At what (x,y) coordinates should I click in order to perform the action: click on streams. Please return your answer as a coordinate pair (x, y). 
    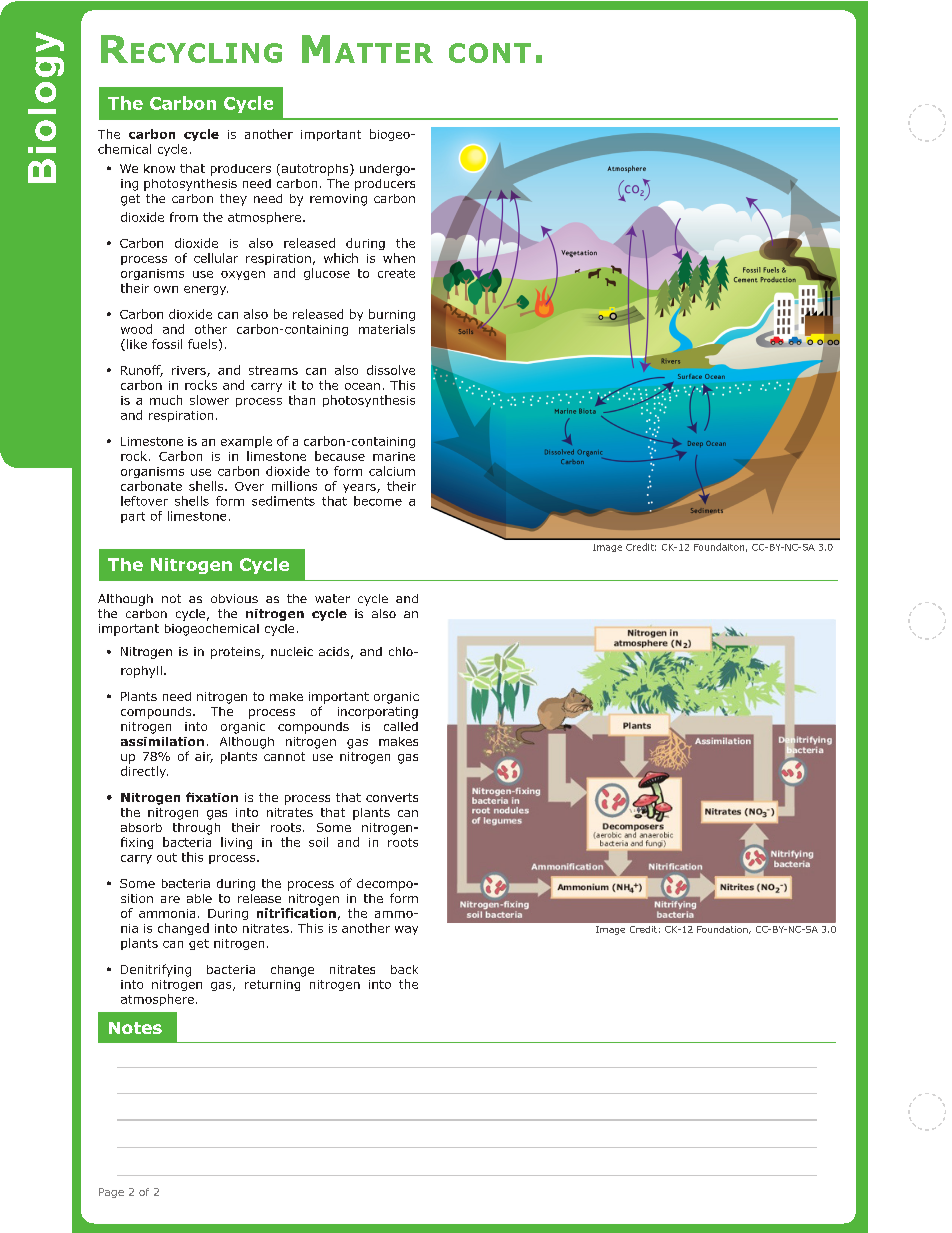
    Looking at the image, I should click on (273, 370).
